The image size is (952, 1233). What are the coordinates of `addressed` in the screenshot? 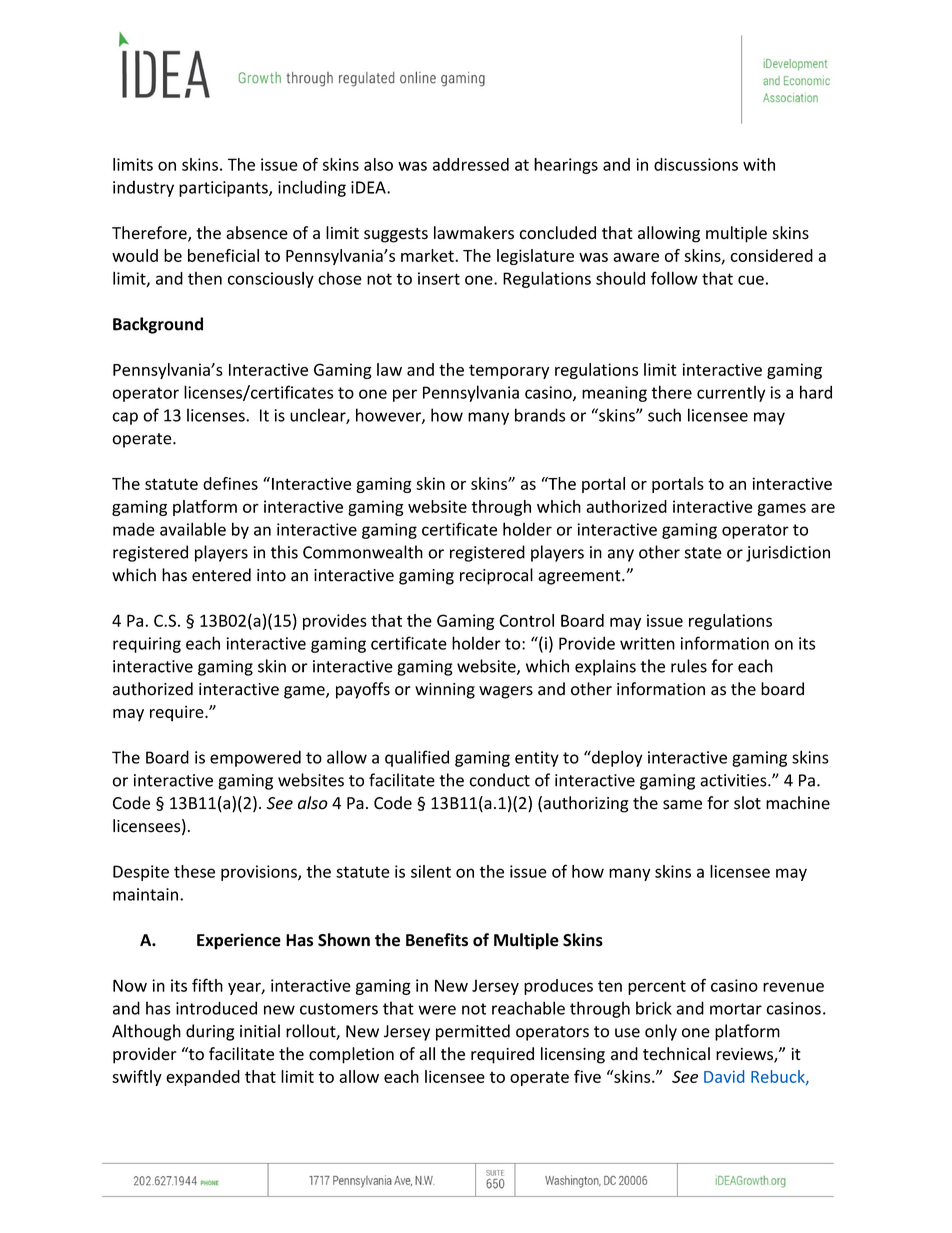 It's located at (471, 164).
